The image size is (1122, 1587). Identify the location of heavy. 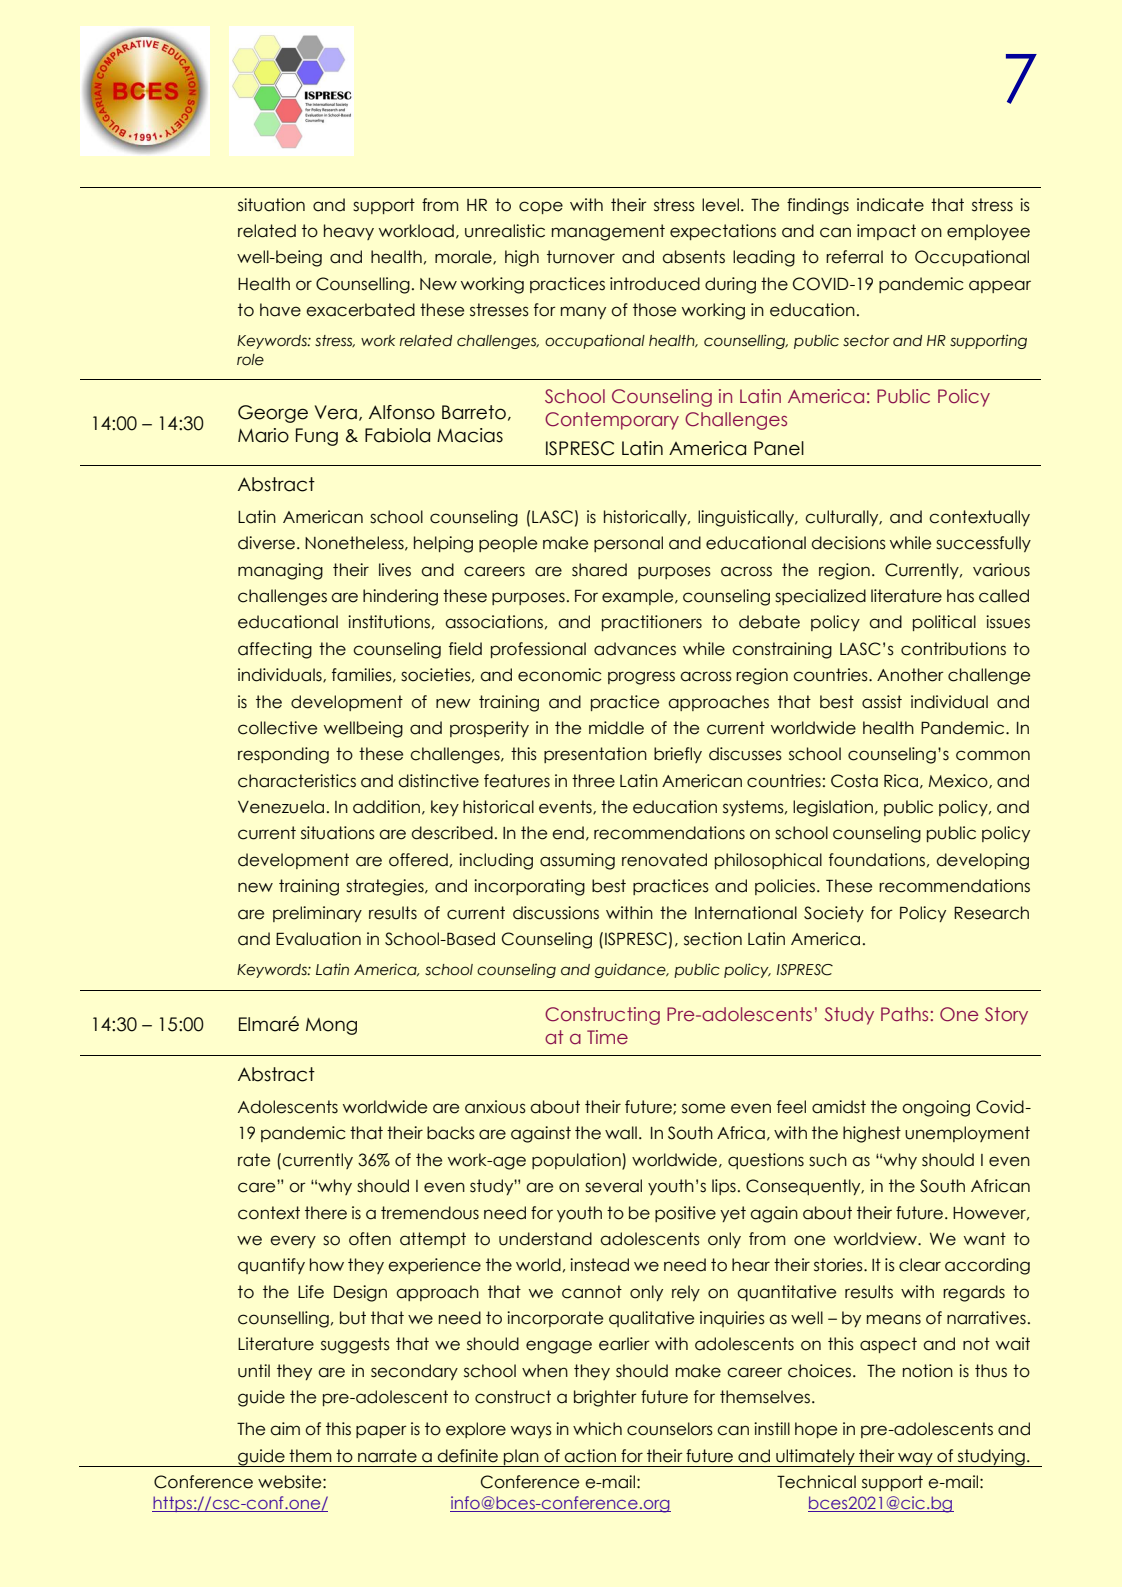
(349, 232).
